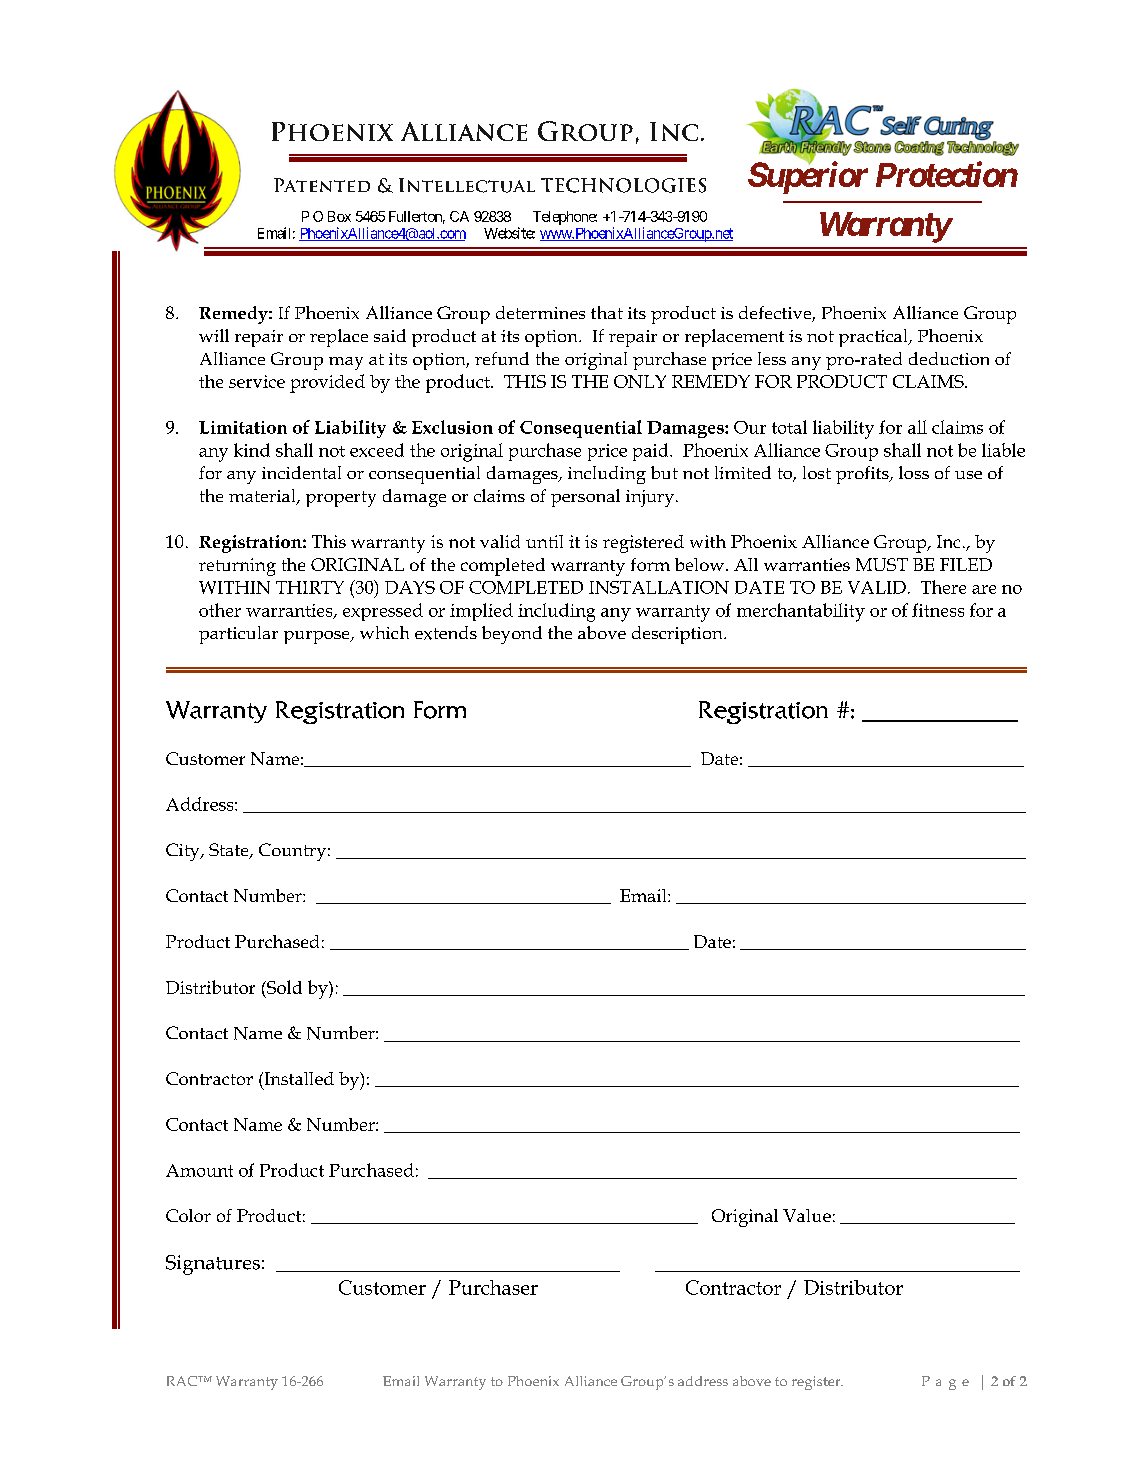  I want to click on personal, so click(585, 498).
